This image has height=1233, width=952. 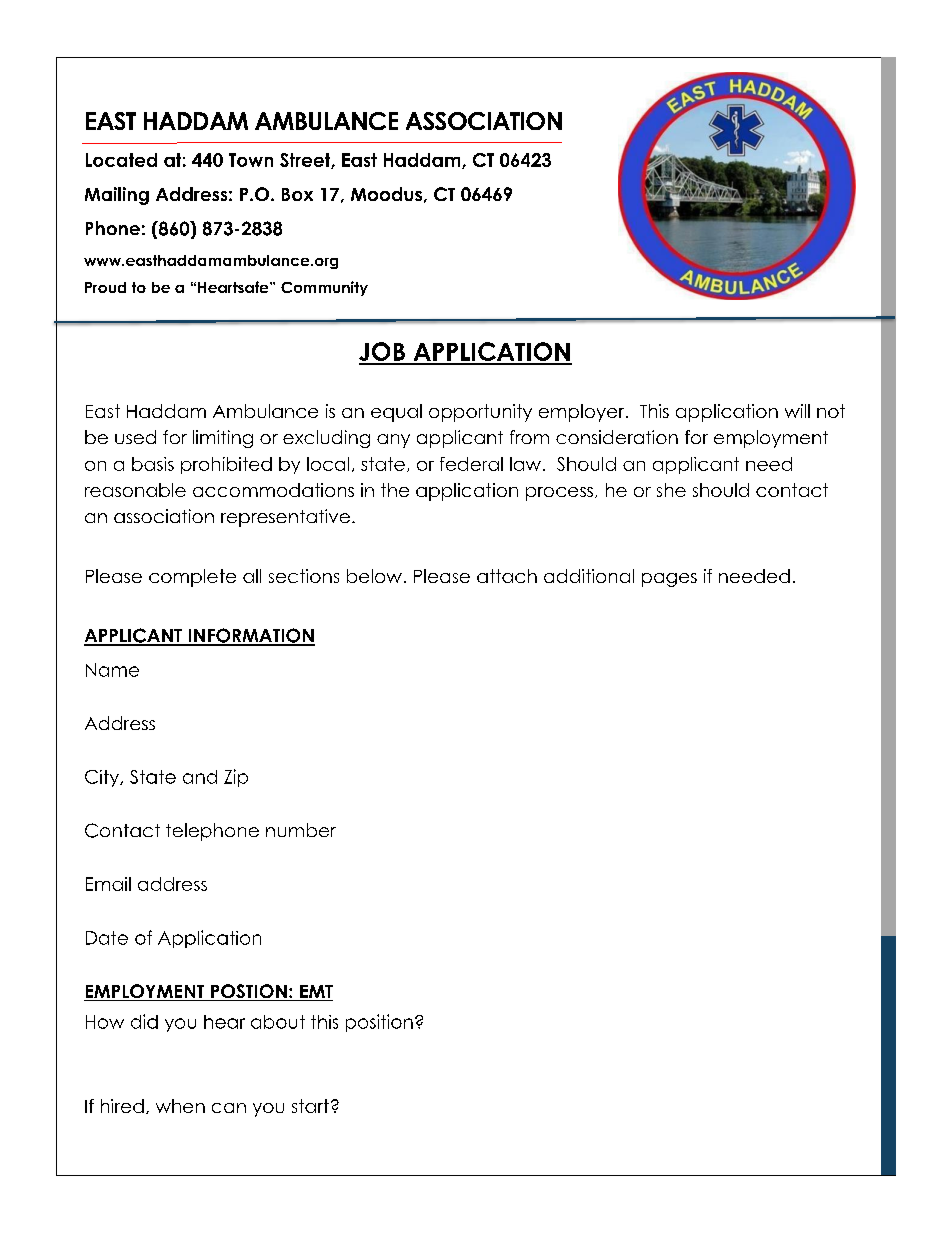 I want to click on Mailing, so click(x=117, y=196).
